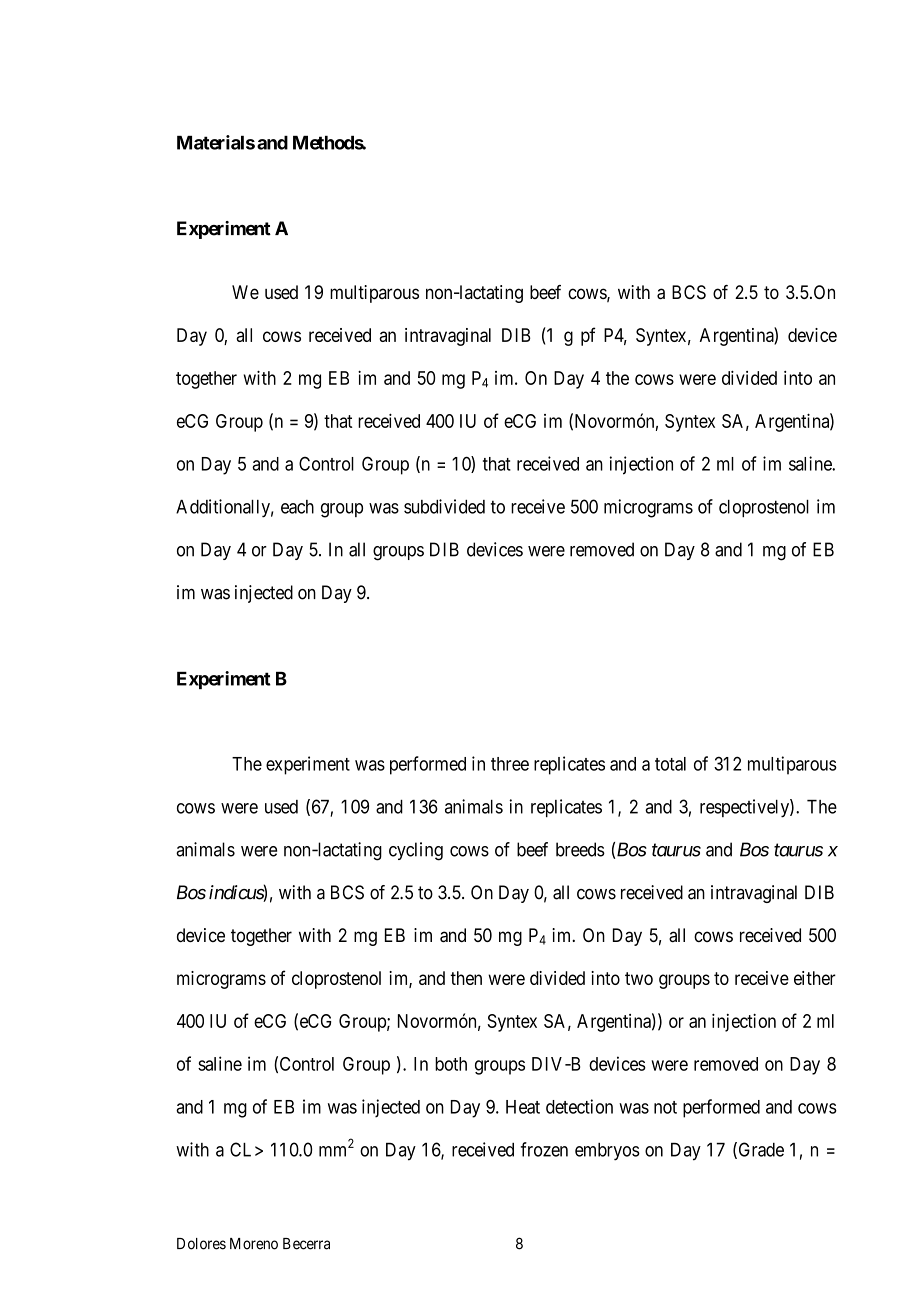 The width and height of the page is (924, 1308). I want to click on not, so click(665, 1107).
